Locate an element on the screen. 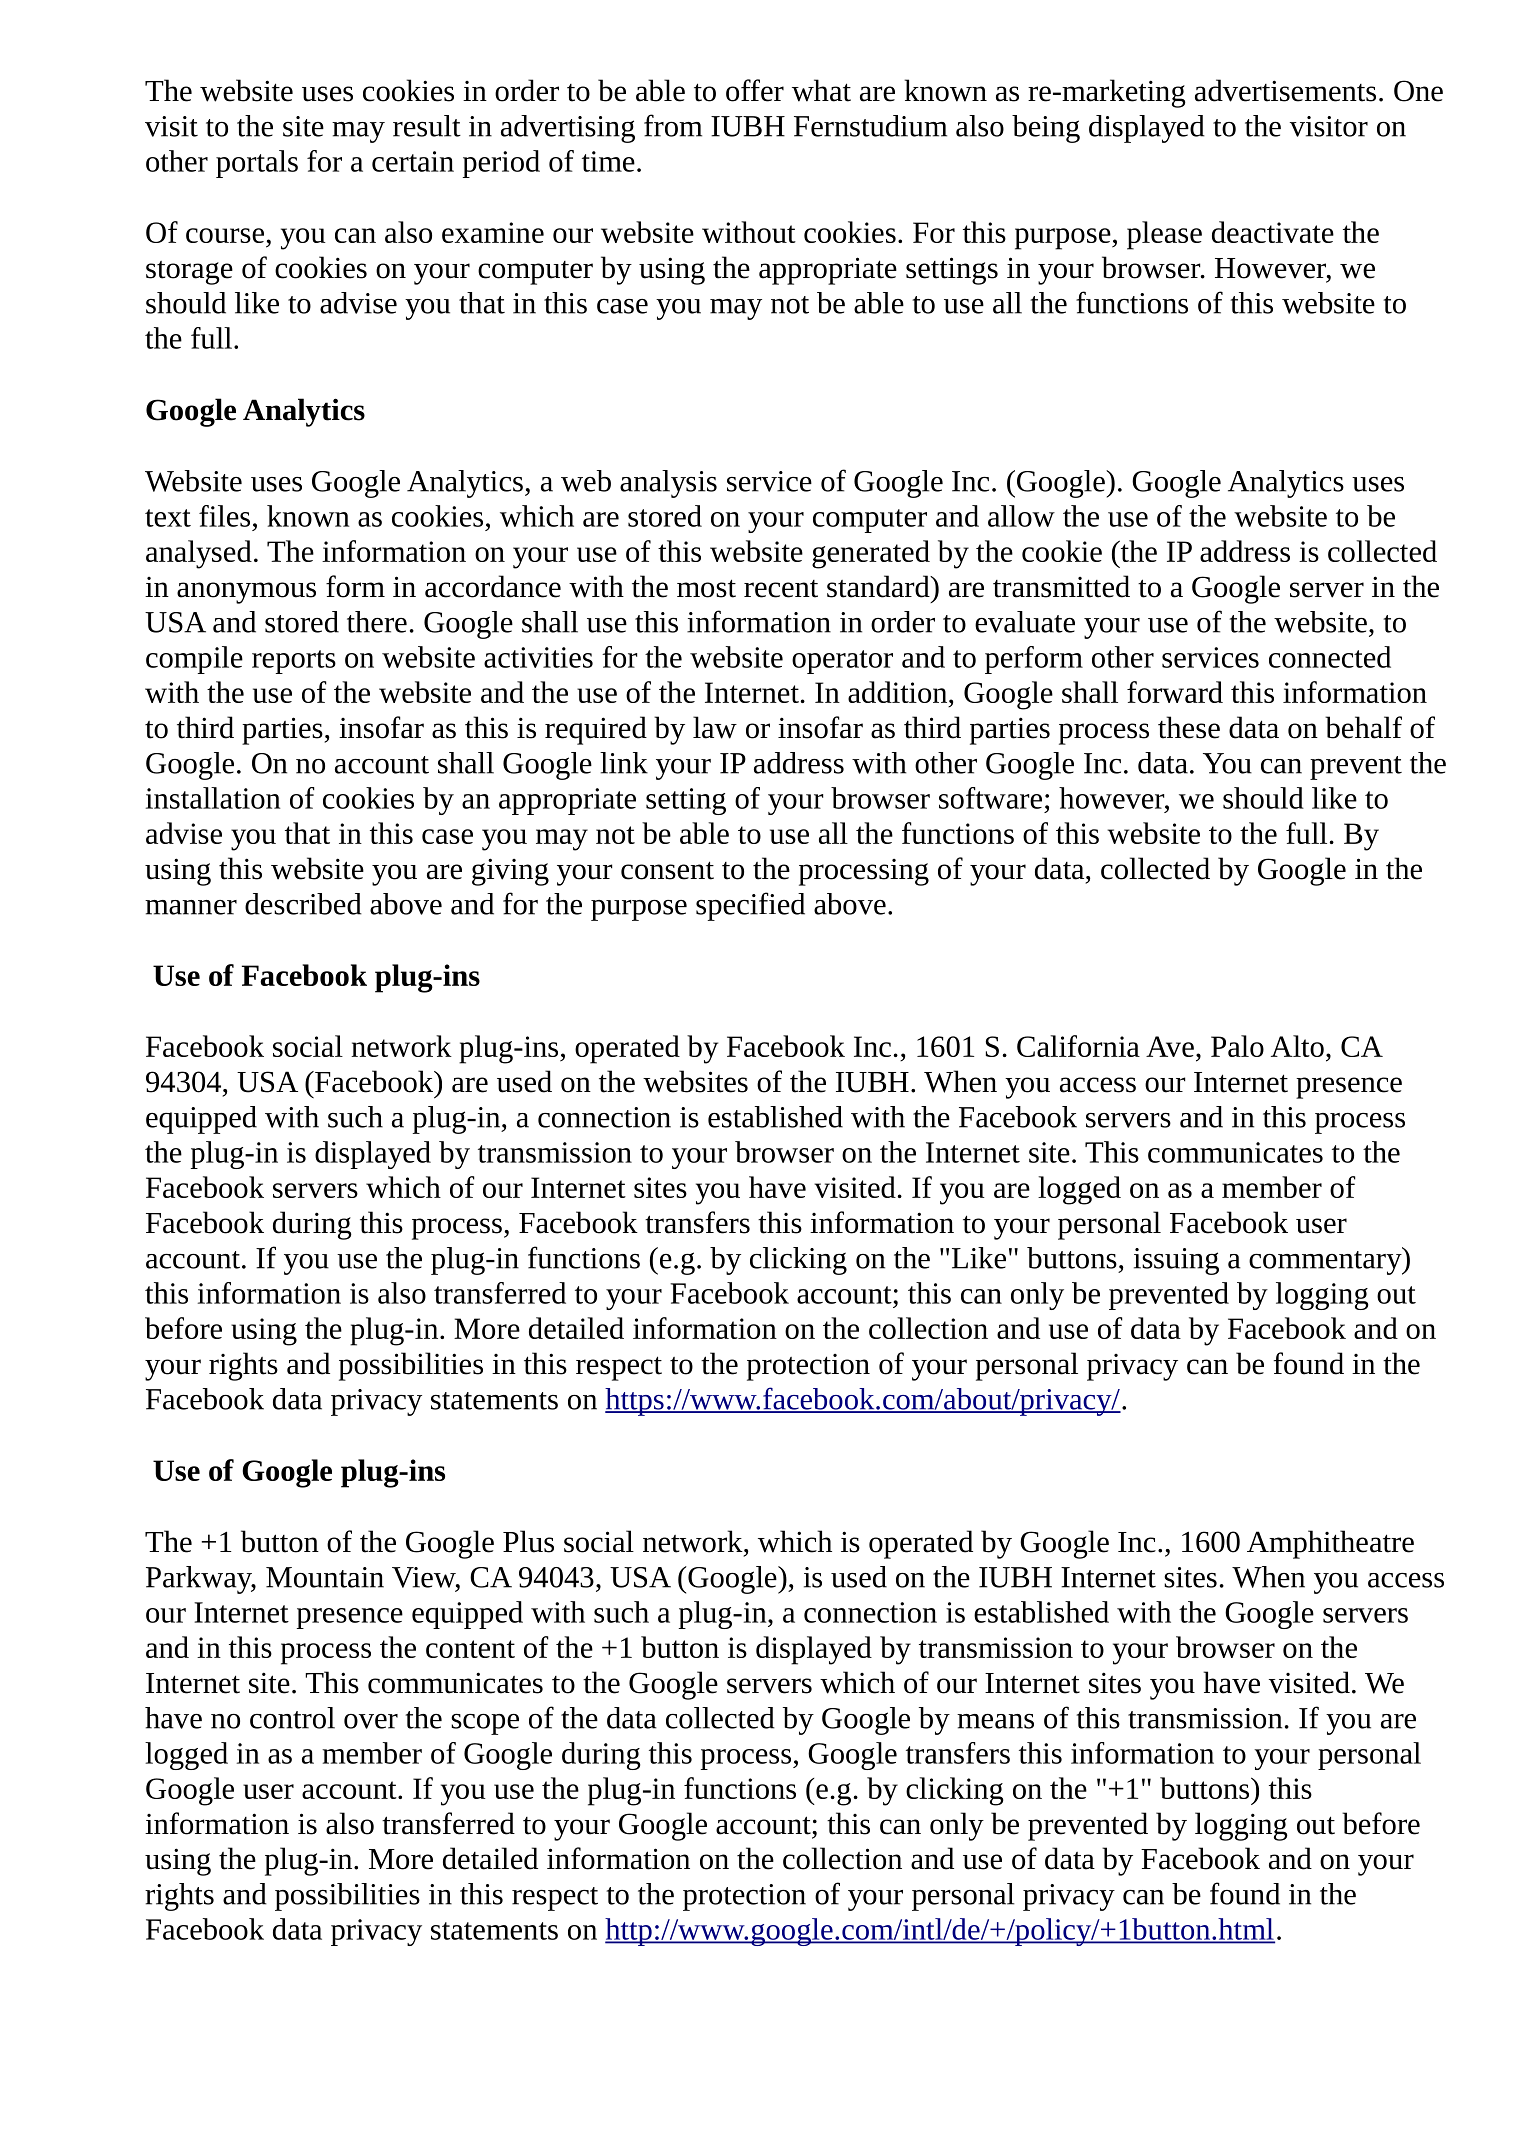  means is located at coordinates (995, 1721).
